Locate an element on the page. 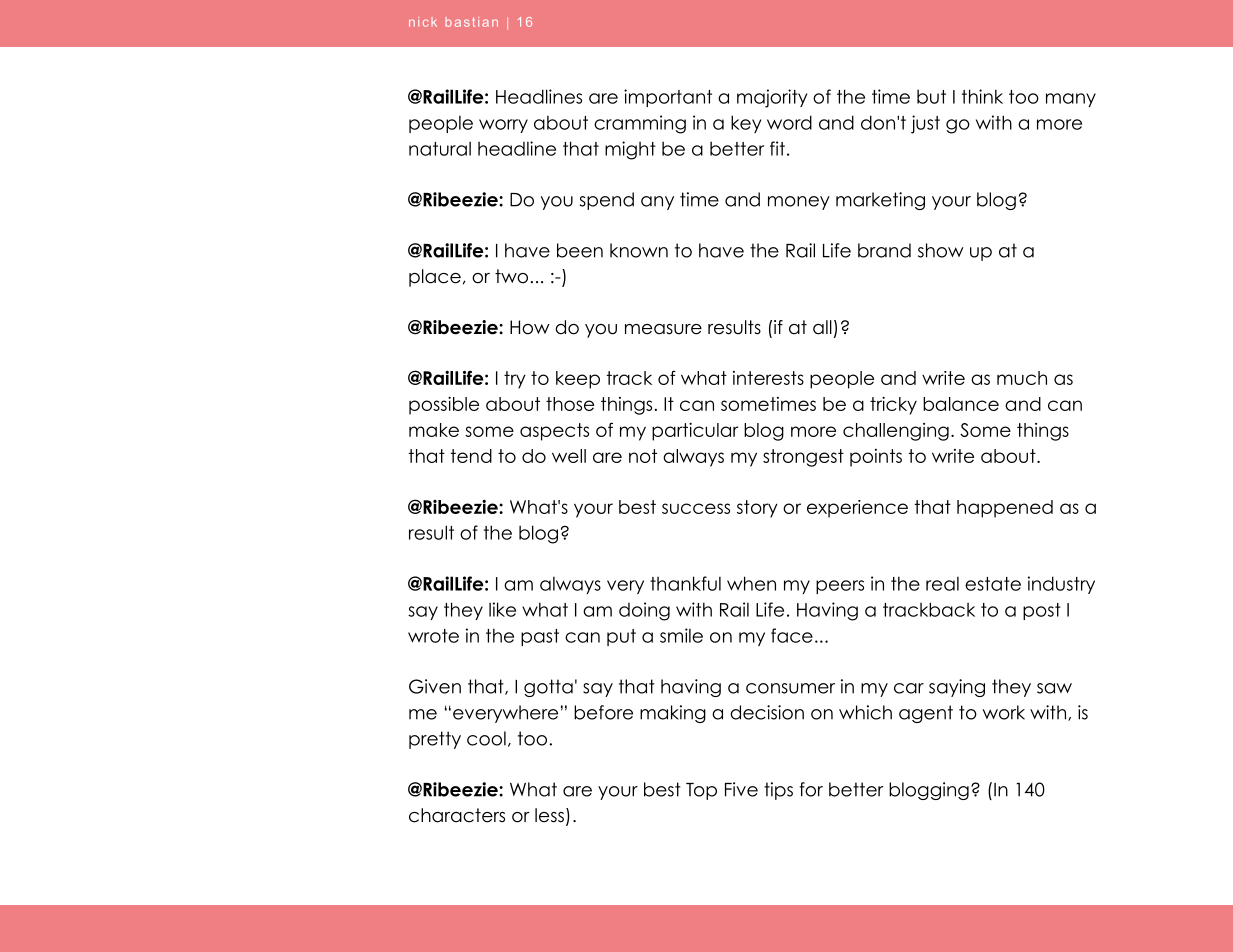 This image has height=952, width=1233. show is located at coordinates (941, 250).
